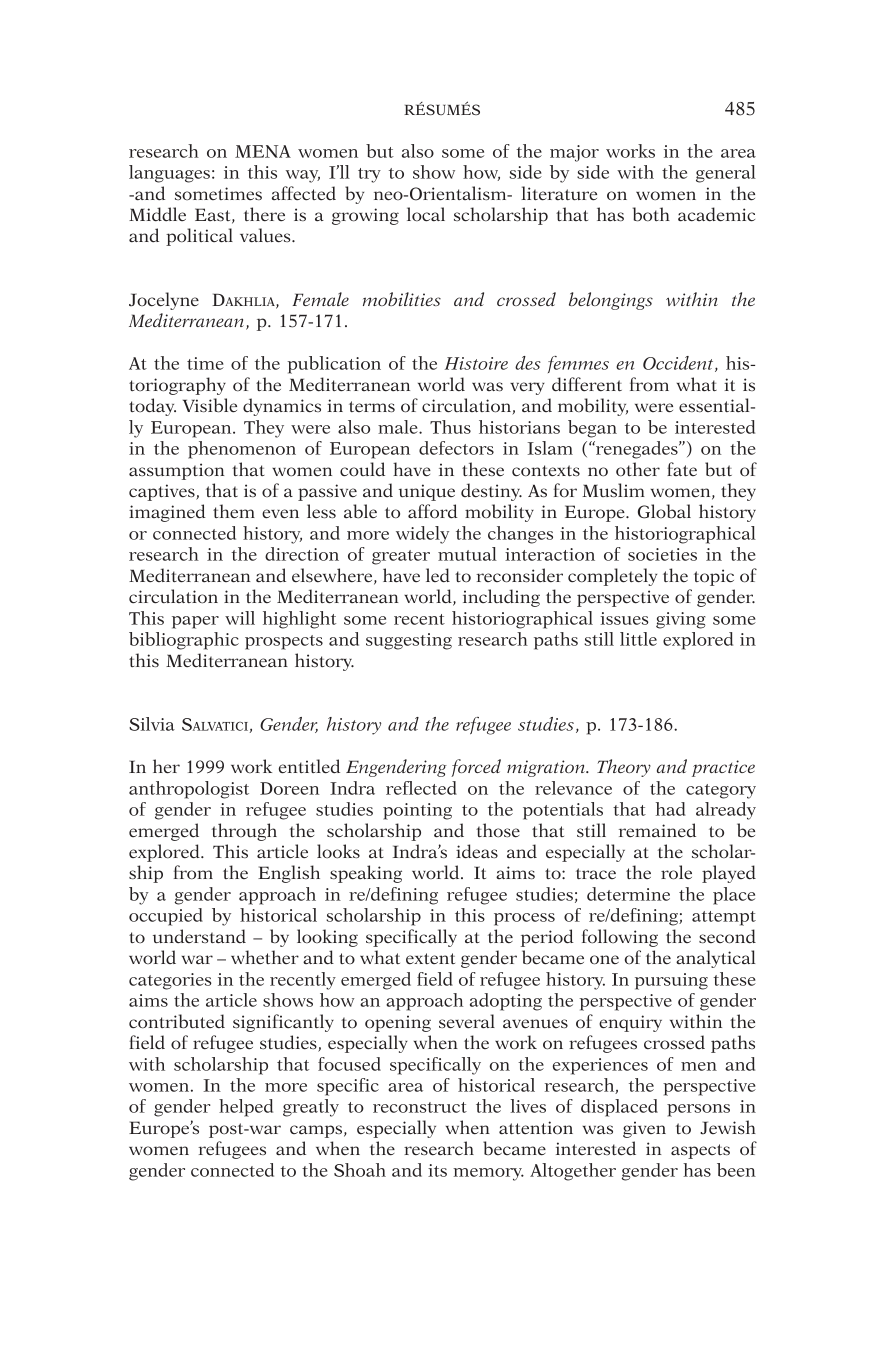 The width and height of the image is (896, 1345). What do you see at coordinates (409, 641) in the image?
I see `suggesting` at bounding box center [409, 641].
